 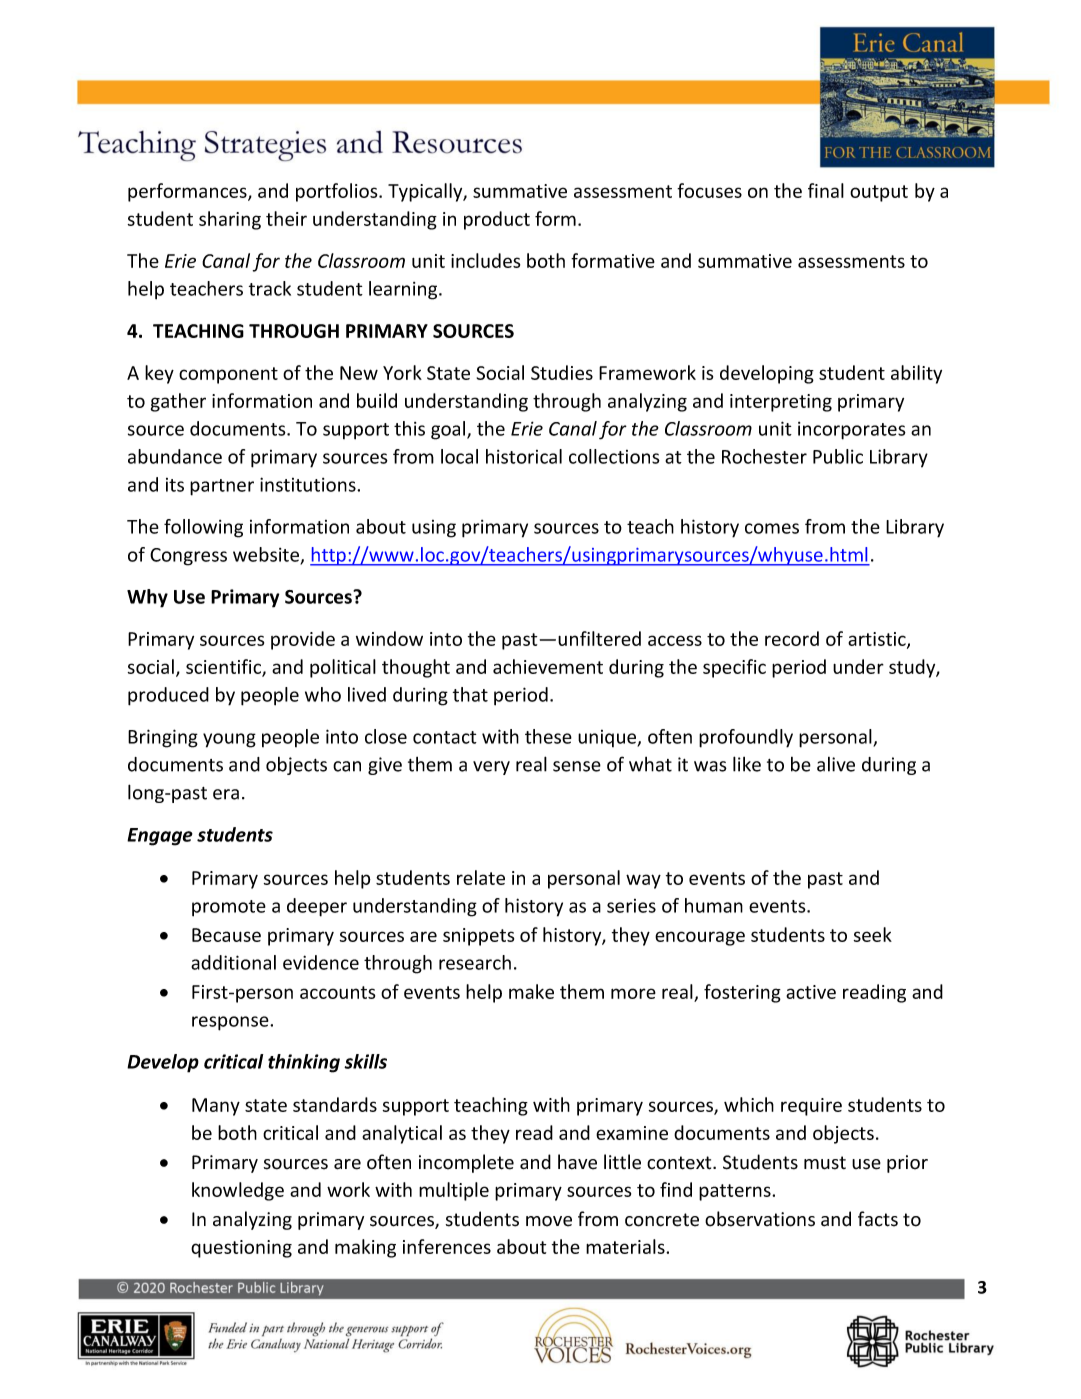 I want to click on alive, so click(x=836, y=764).
